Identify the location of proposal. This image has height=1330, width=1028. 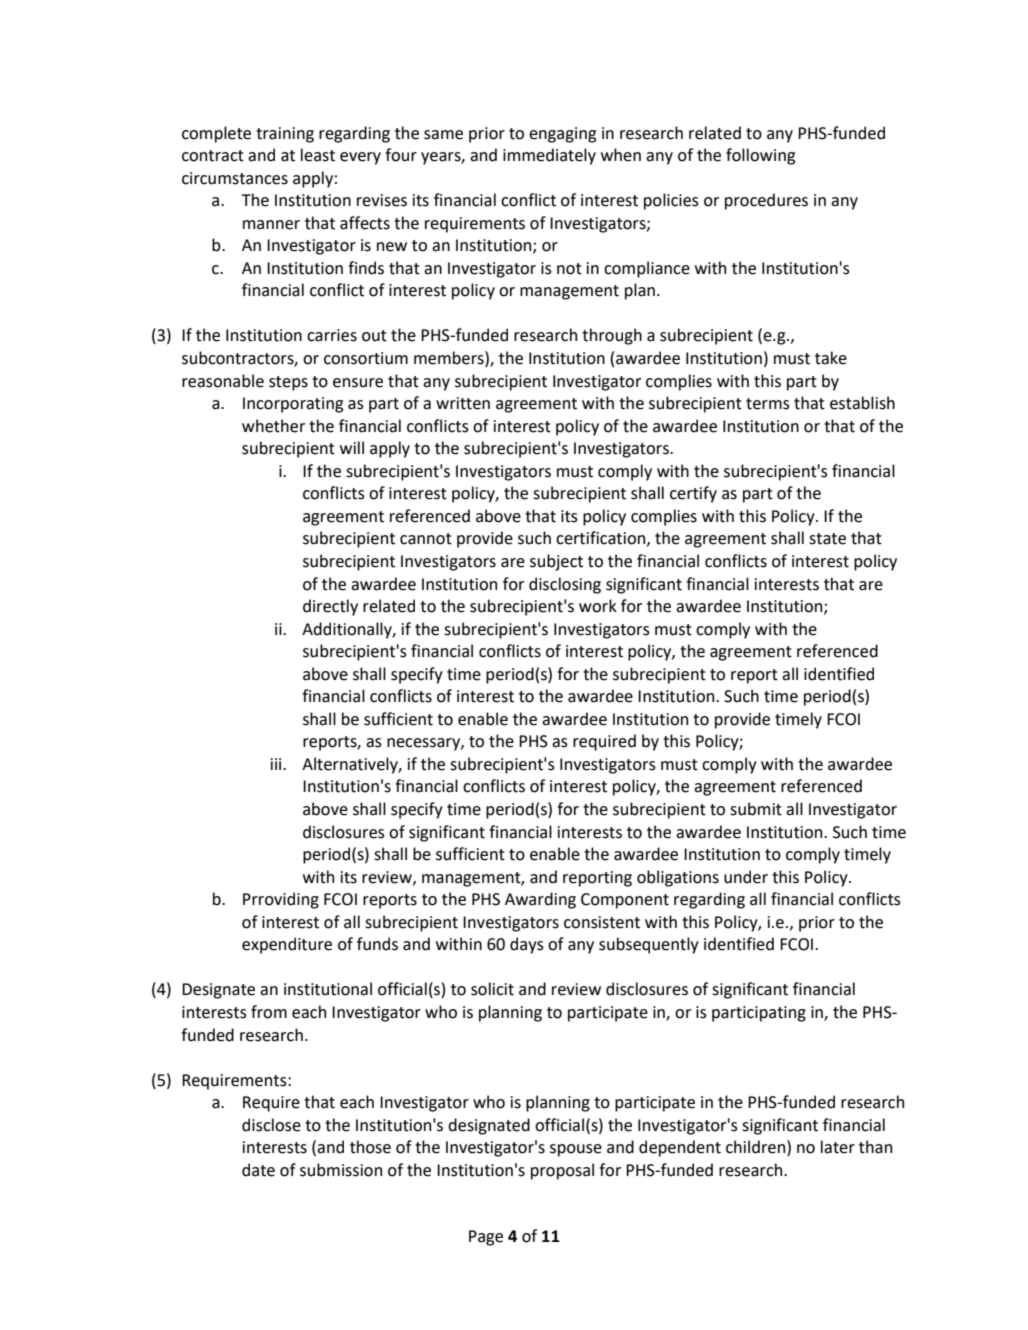
(562, 1171).
